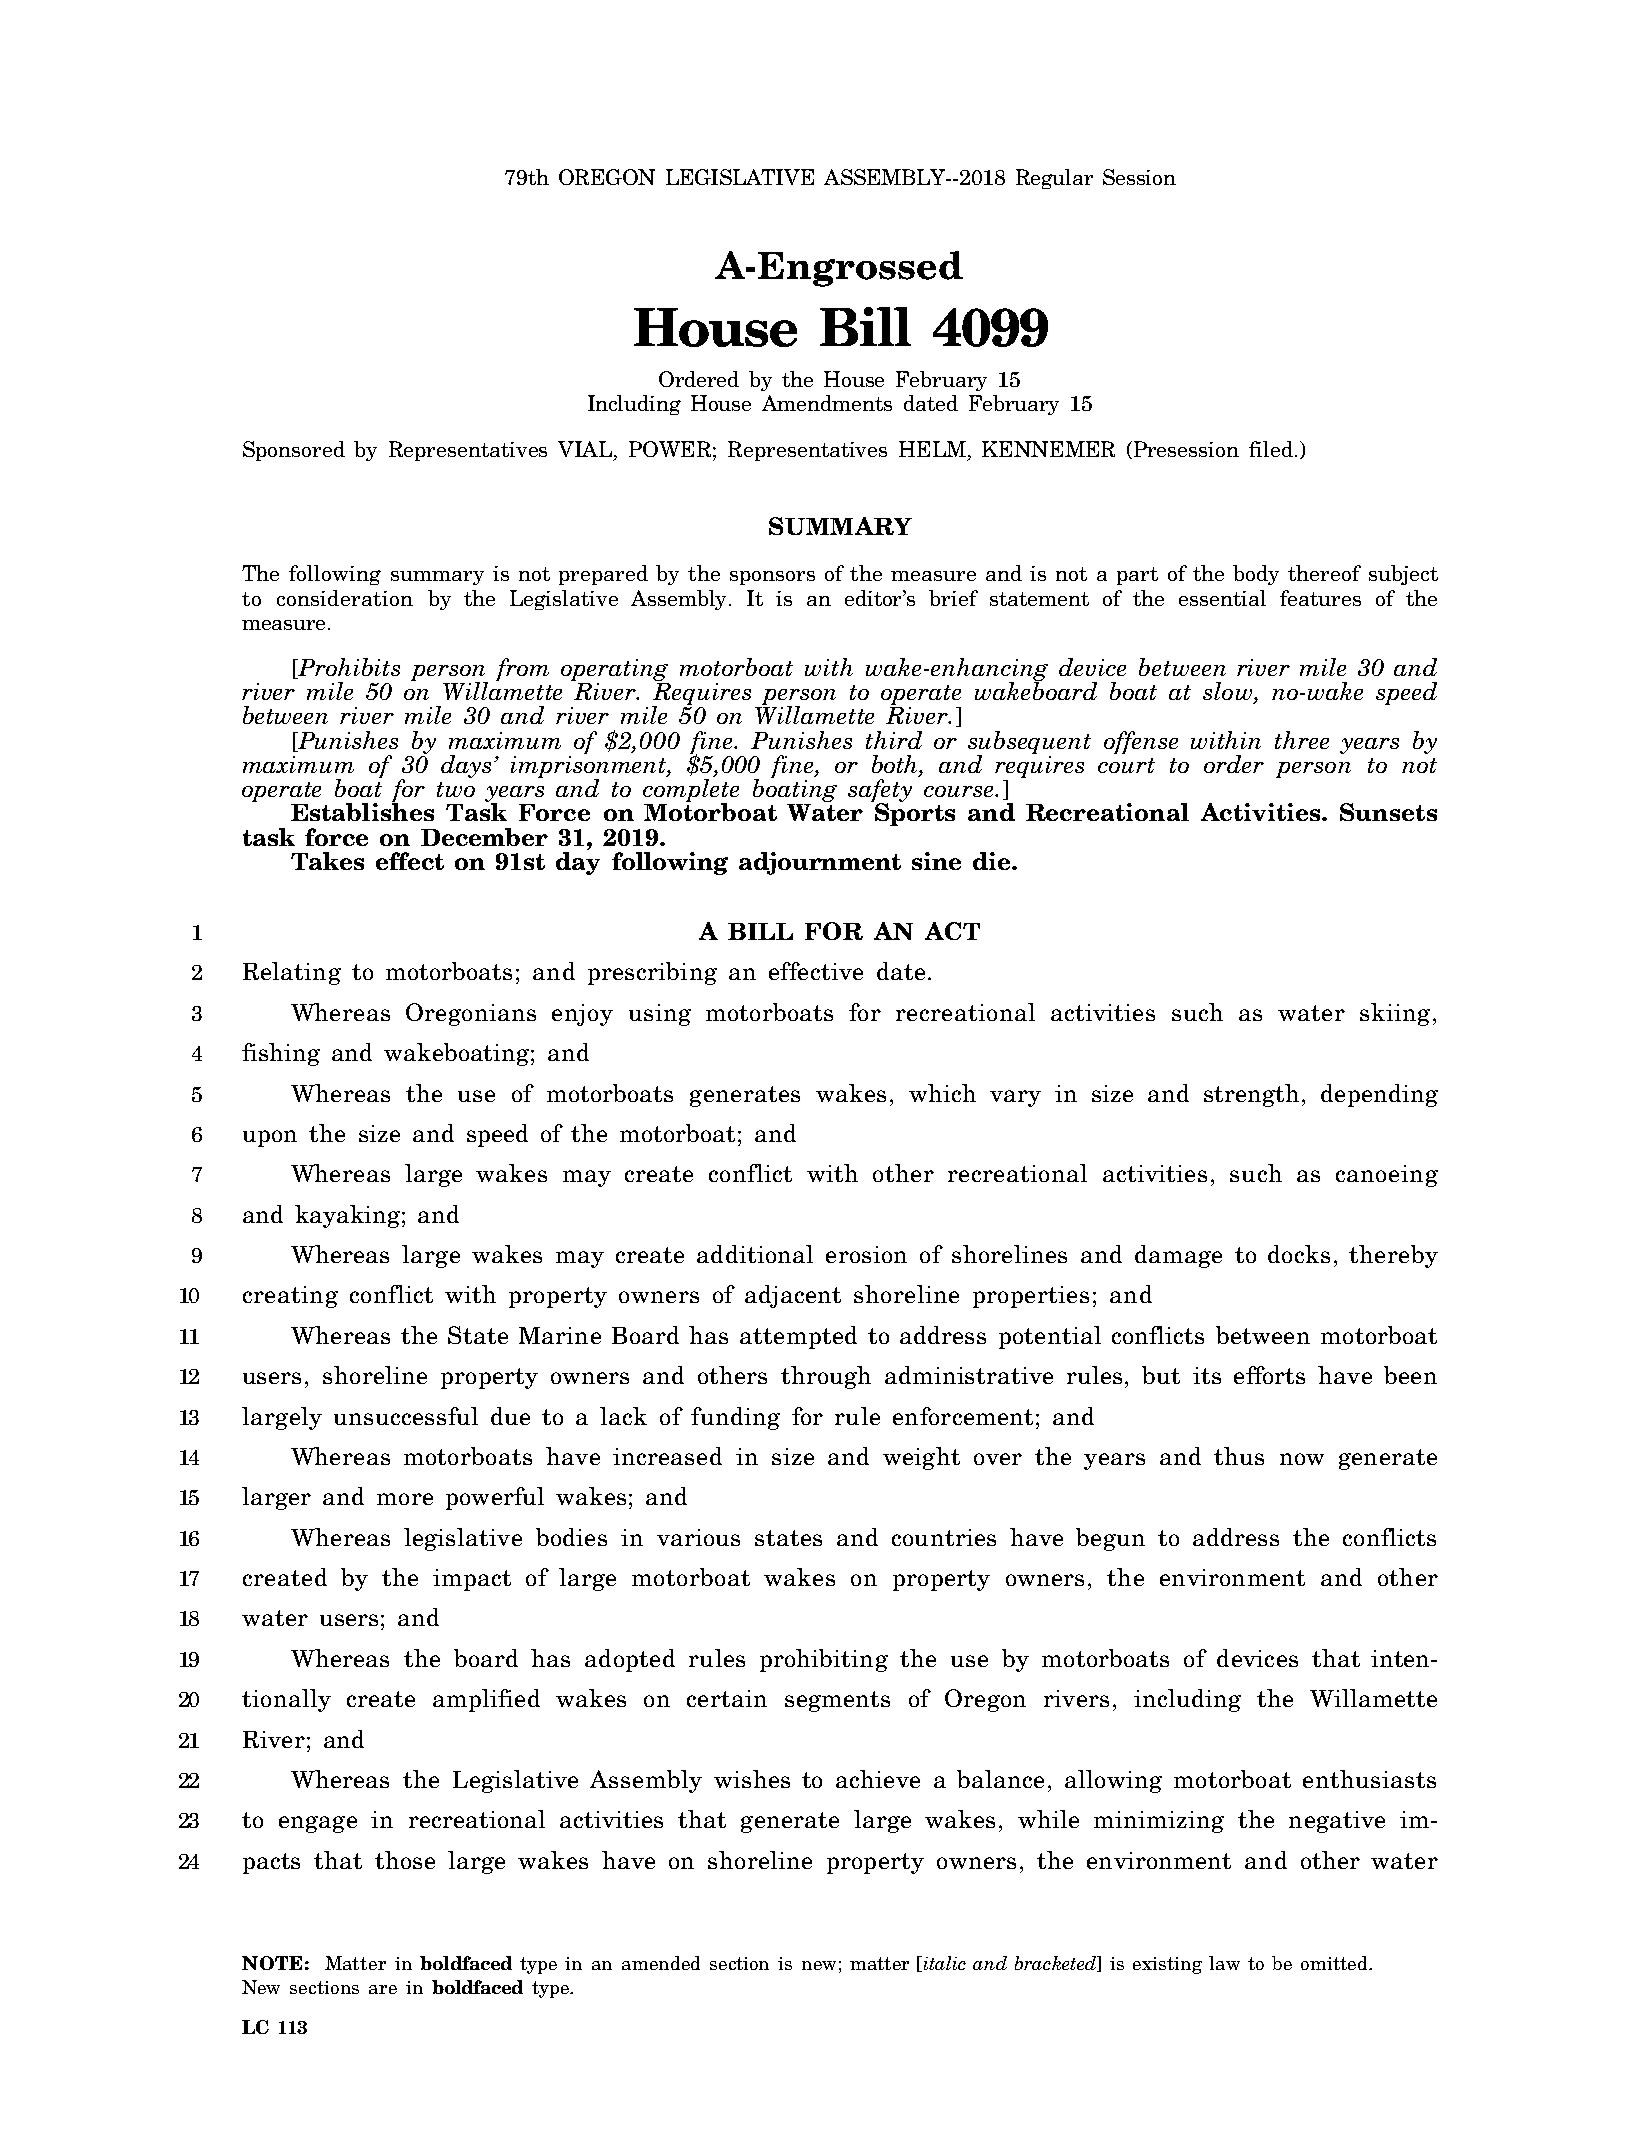 This document has width=1648, height=2132. Describe the element at coordinates (1054, 179) in the document. I see `Regular` at that location.
